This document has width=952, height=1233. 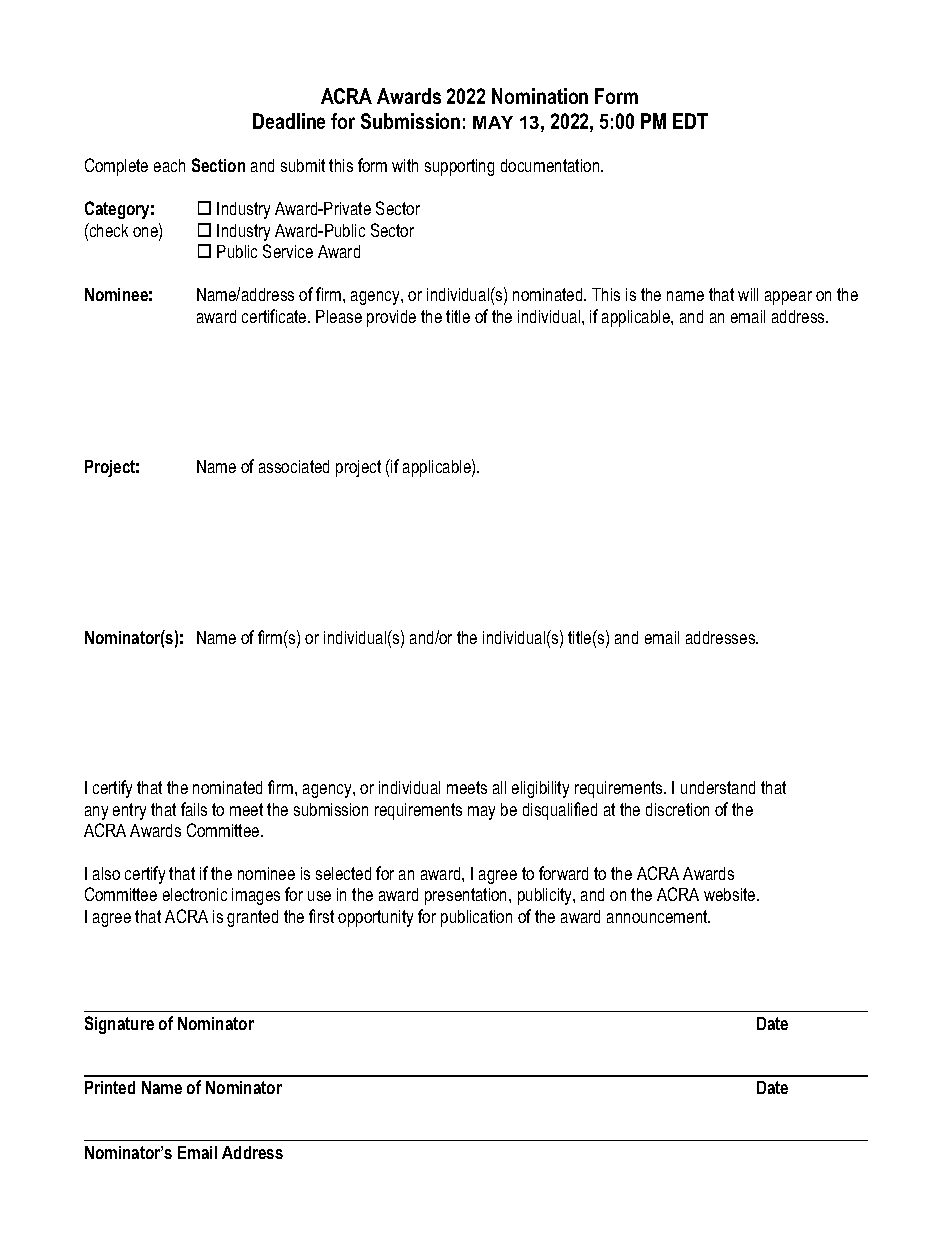 I want to click on each, so click(x=169, y=165).
